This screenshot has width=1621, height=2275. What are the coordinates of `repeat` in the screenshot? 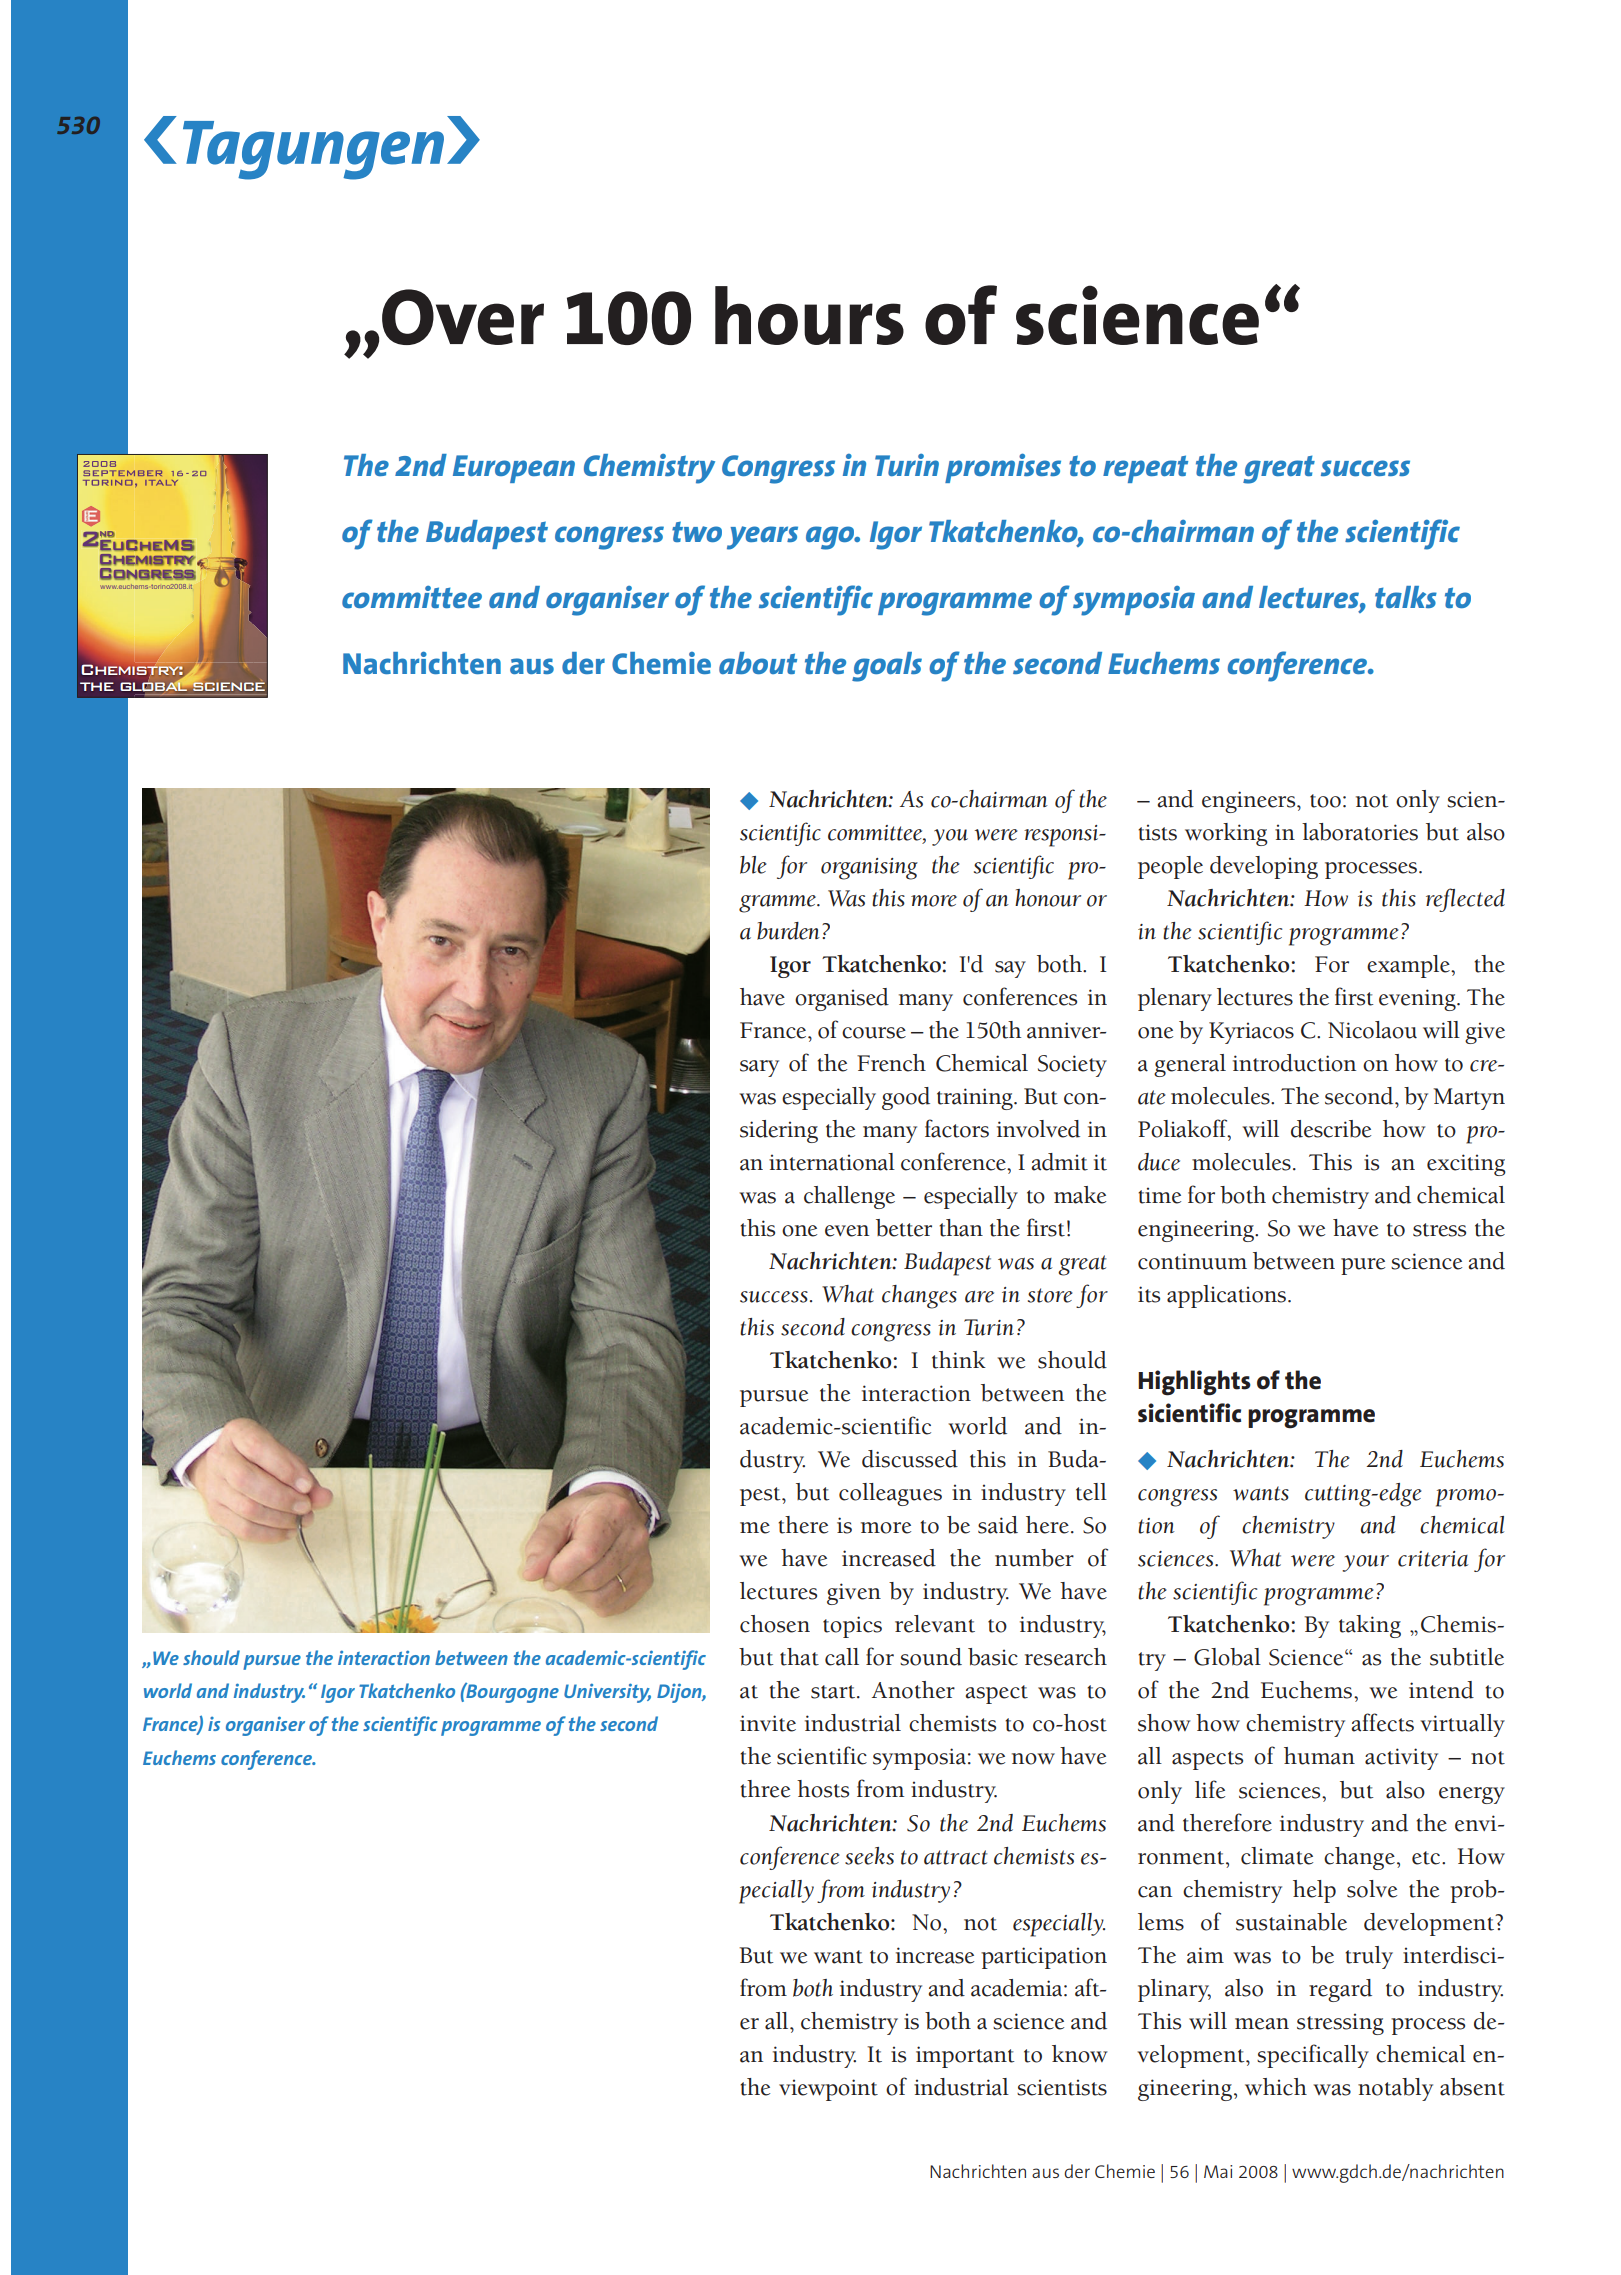 It's located at (1145, 469).
